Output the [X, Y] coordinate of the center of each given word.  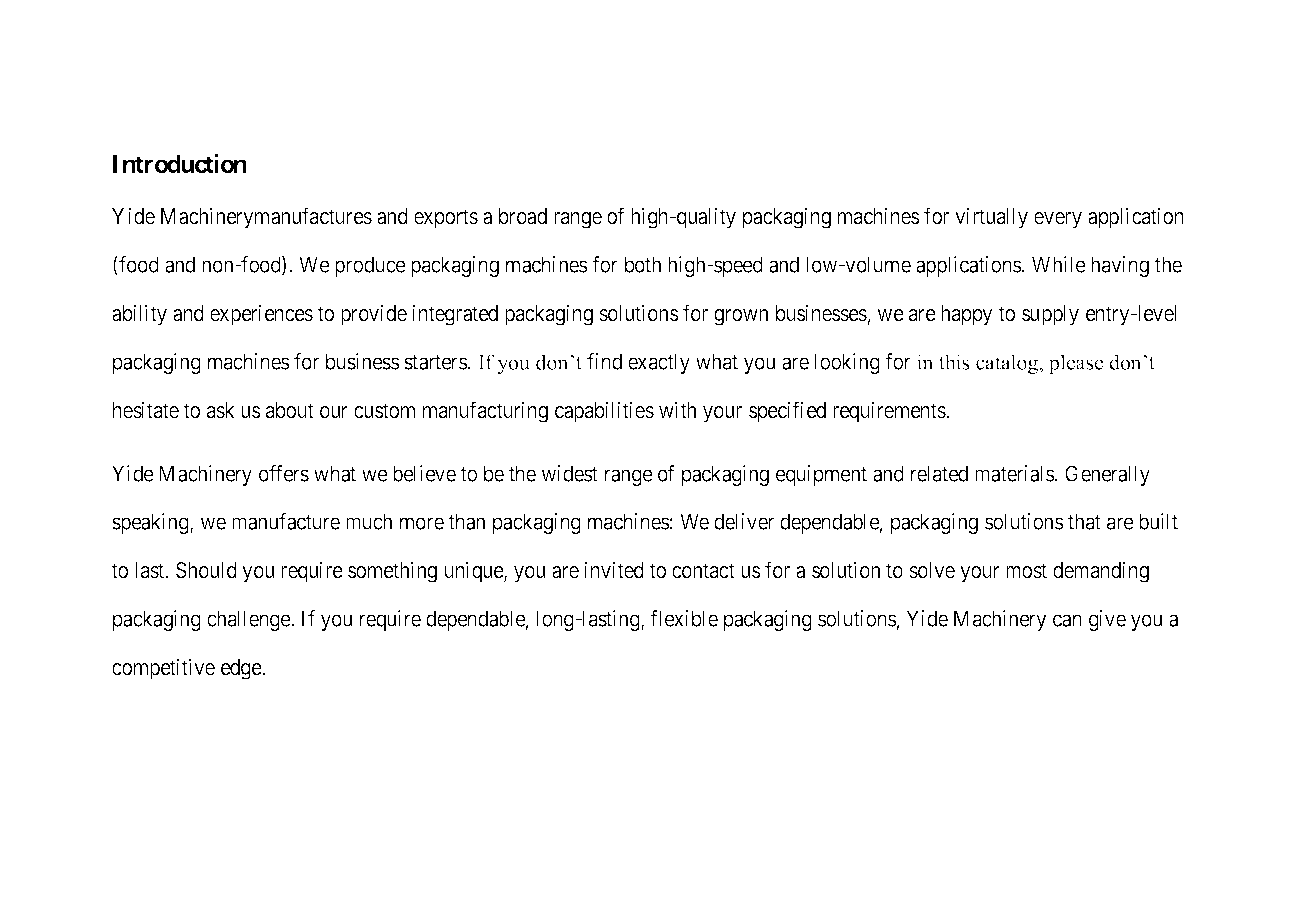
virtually [991, 218]
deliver [744, 521]
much [369, 521]
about [290, 410]
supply [1050, 315]
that [1084, 521]
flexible [684, 618]
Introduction [180, 164]
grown [741, 317]
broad [523, 216]
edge [242, 669]
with [677, 409]
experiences [261, 315]
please [1076, 364]
